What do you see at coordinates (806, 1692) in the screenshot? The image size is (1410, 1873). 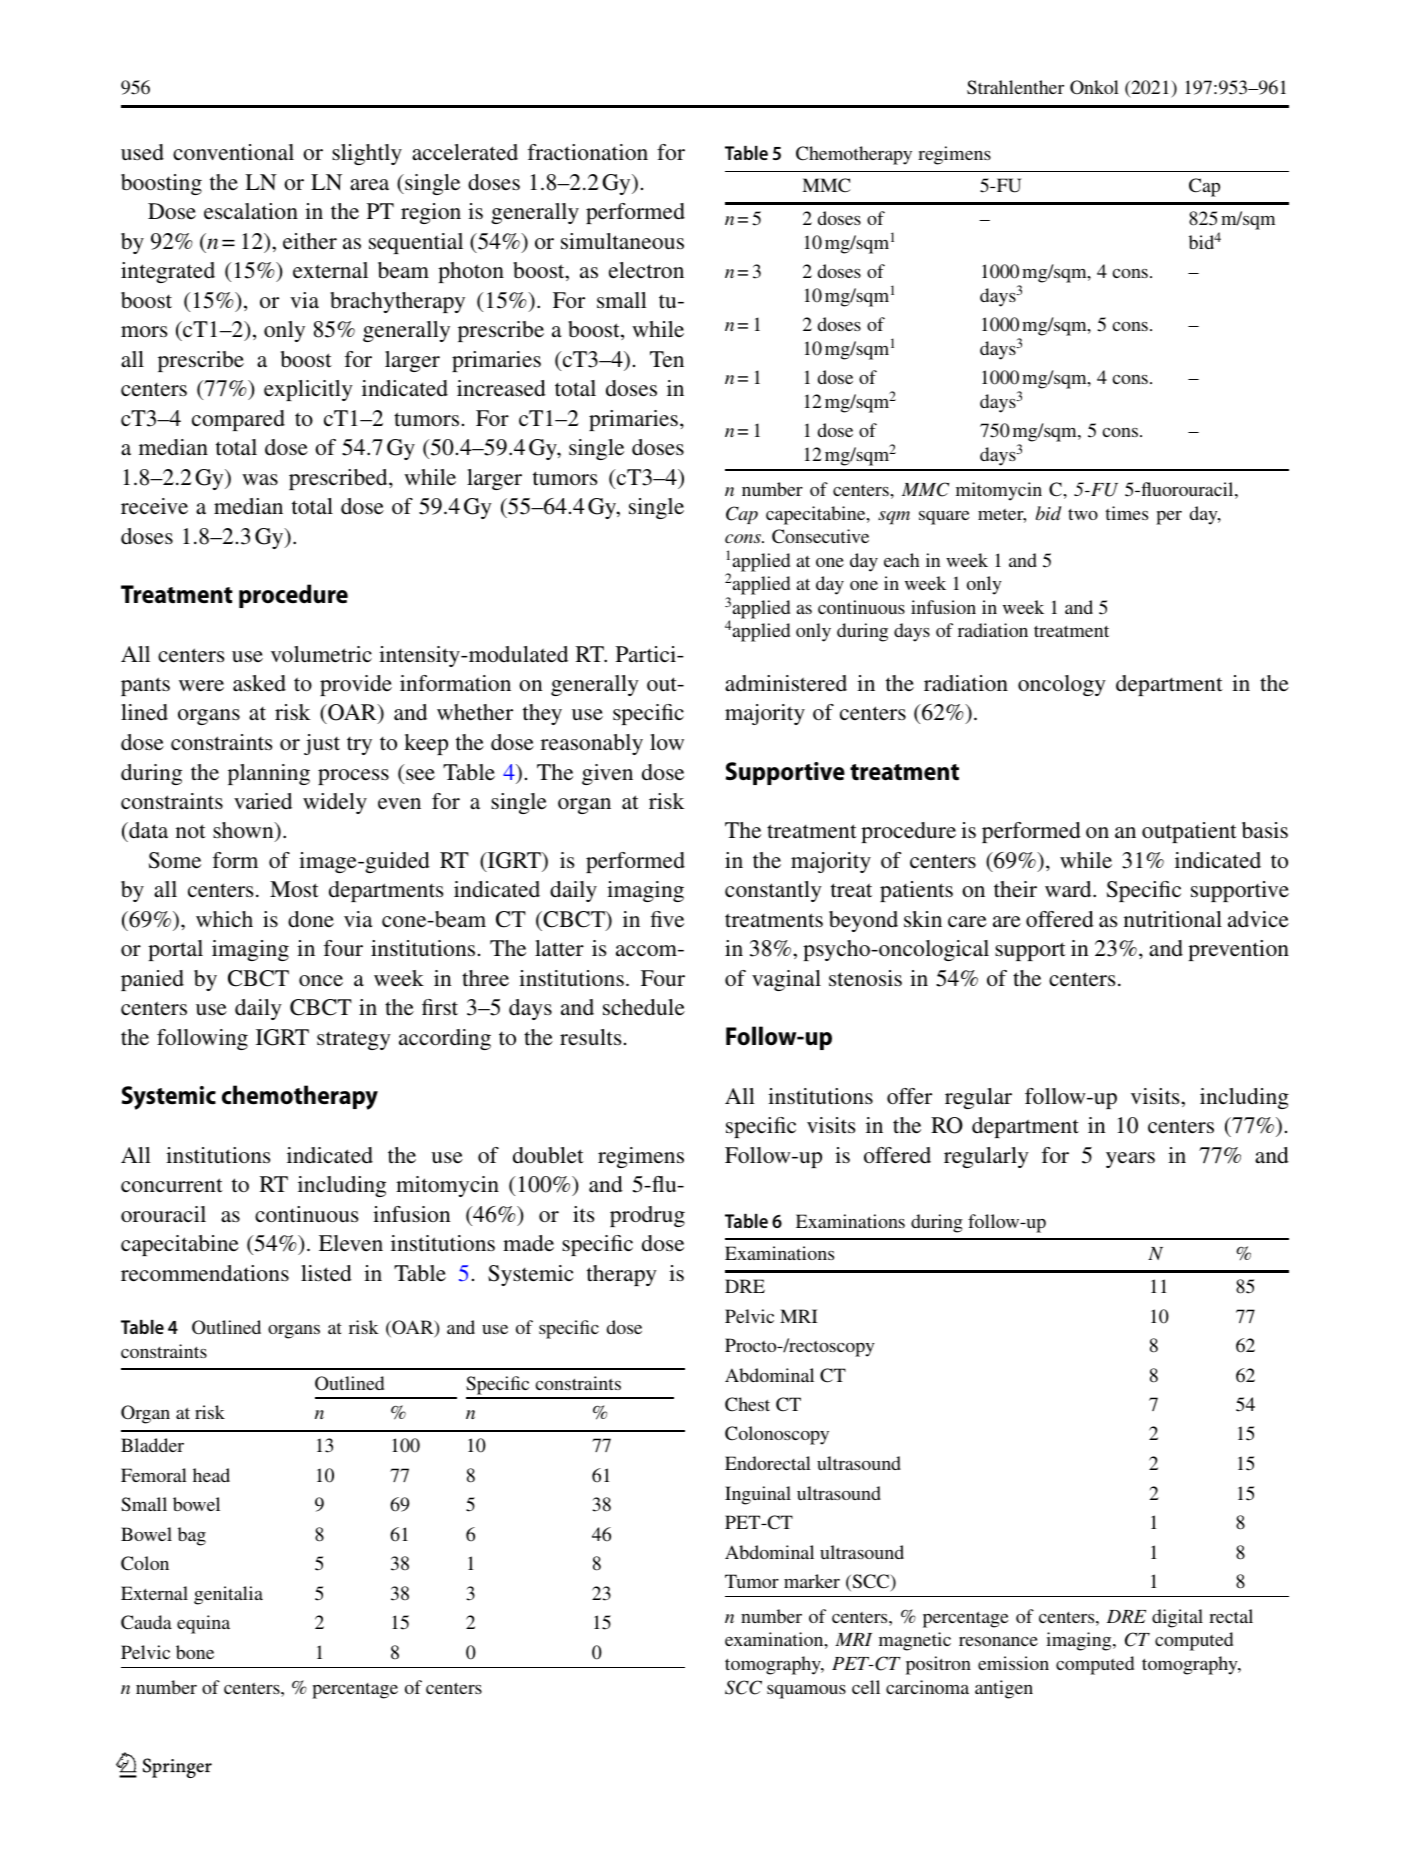 I see `squamous` at bounding box center [806, 1692].
